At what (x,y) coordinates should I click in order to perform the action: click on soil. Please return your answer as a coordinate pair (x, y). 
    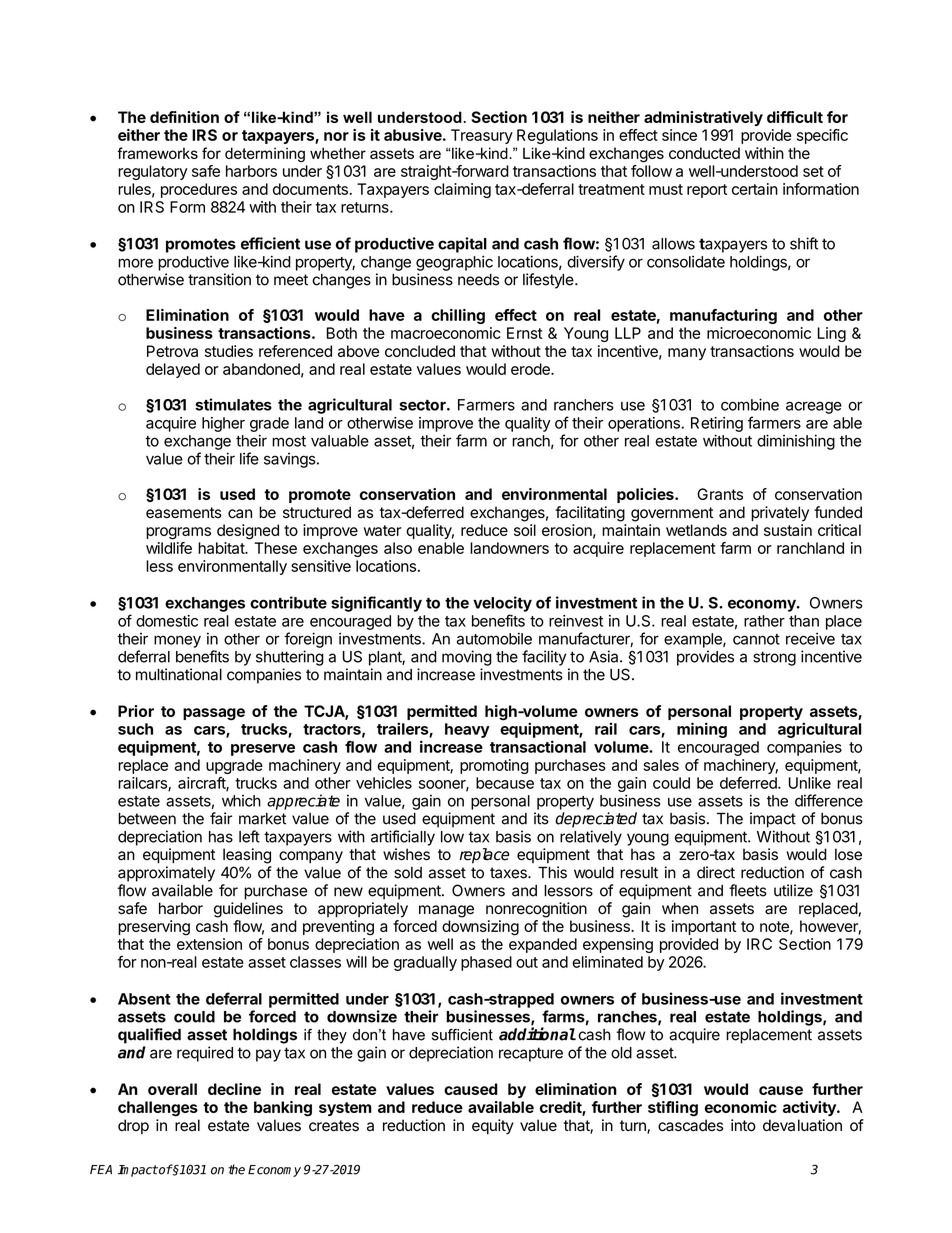
    Looking at the image, I should click on (525, 530).
